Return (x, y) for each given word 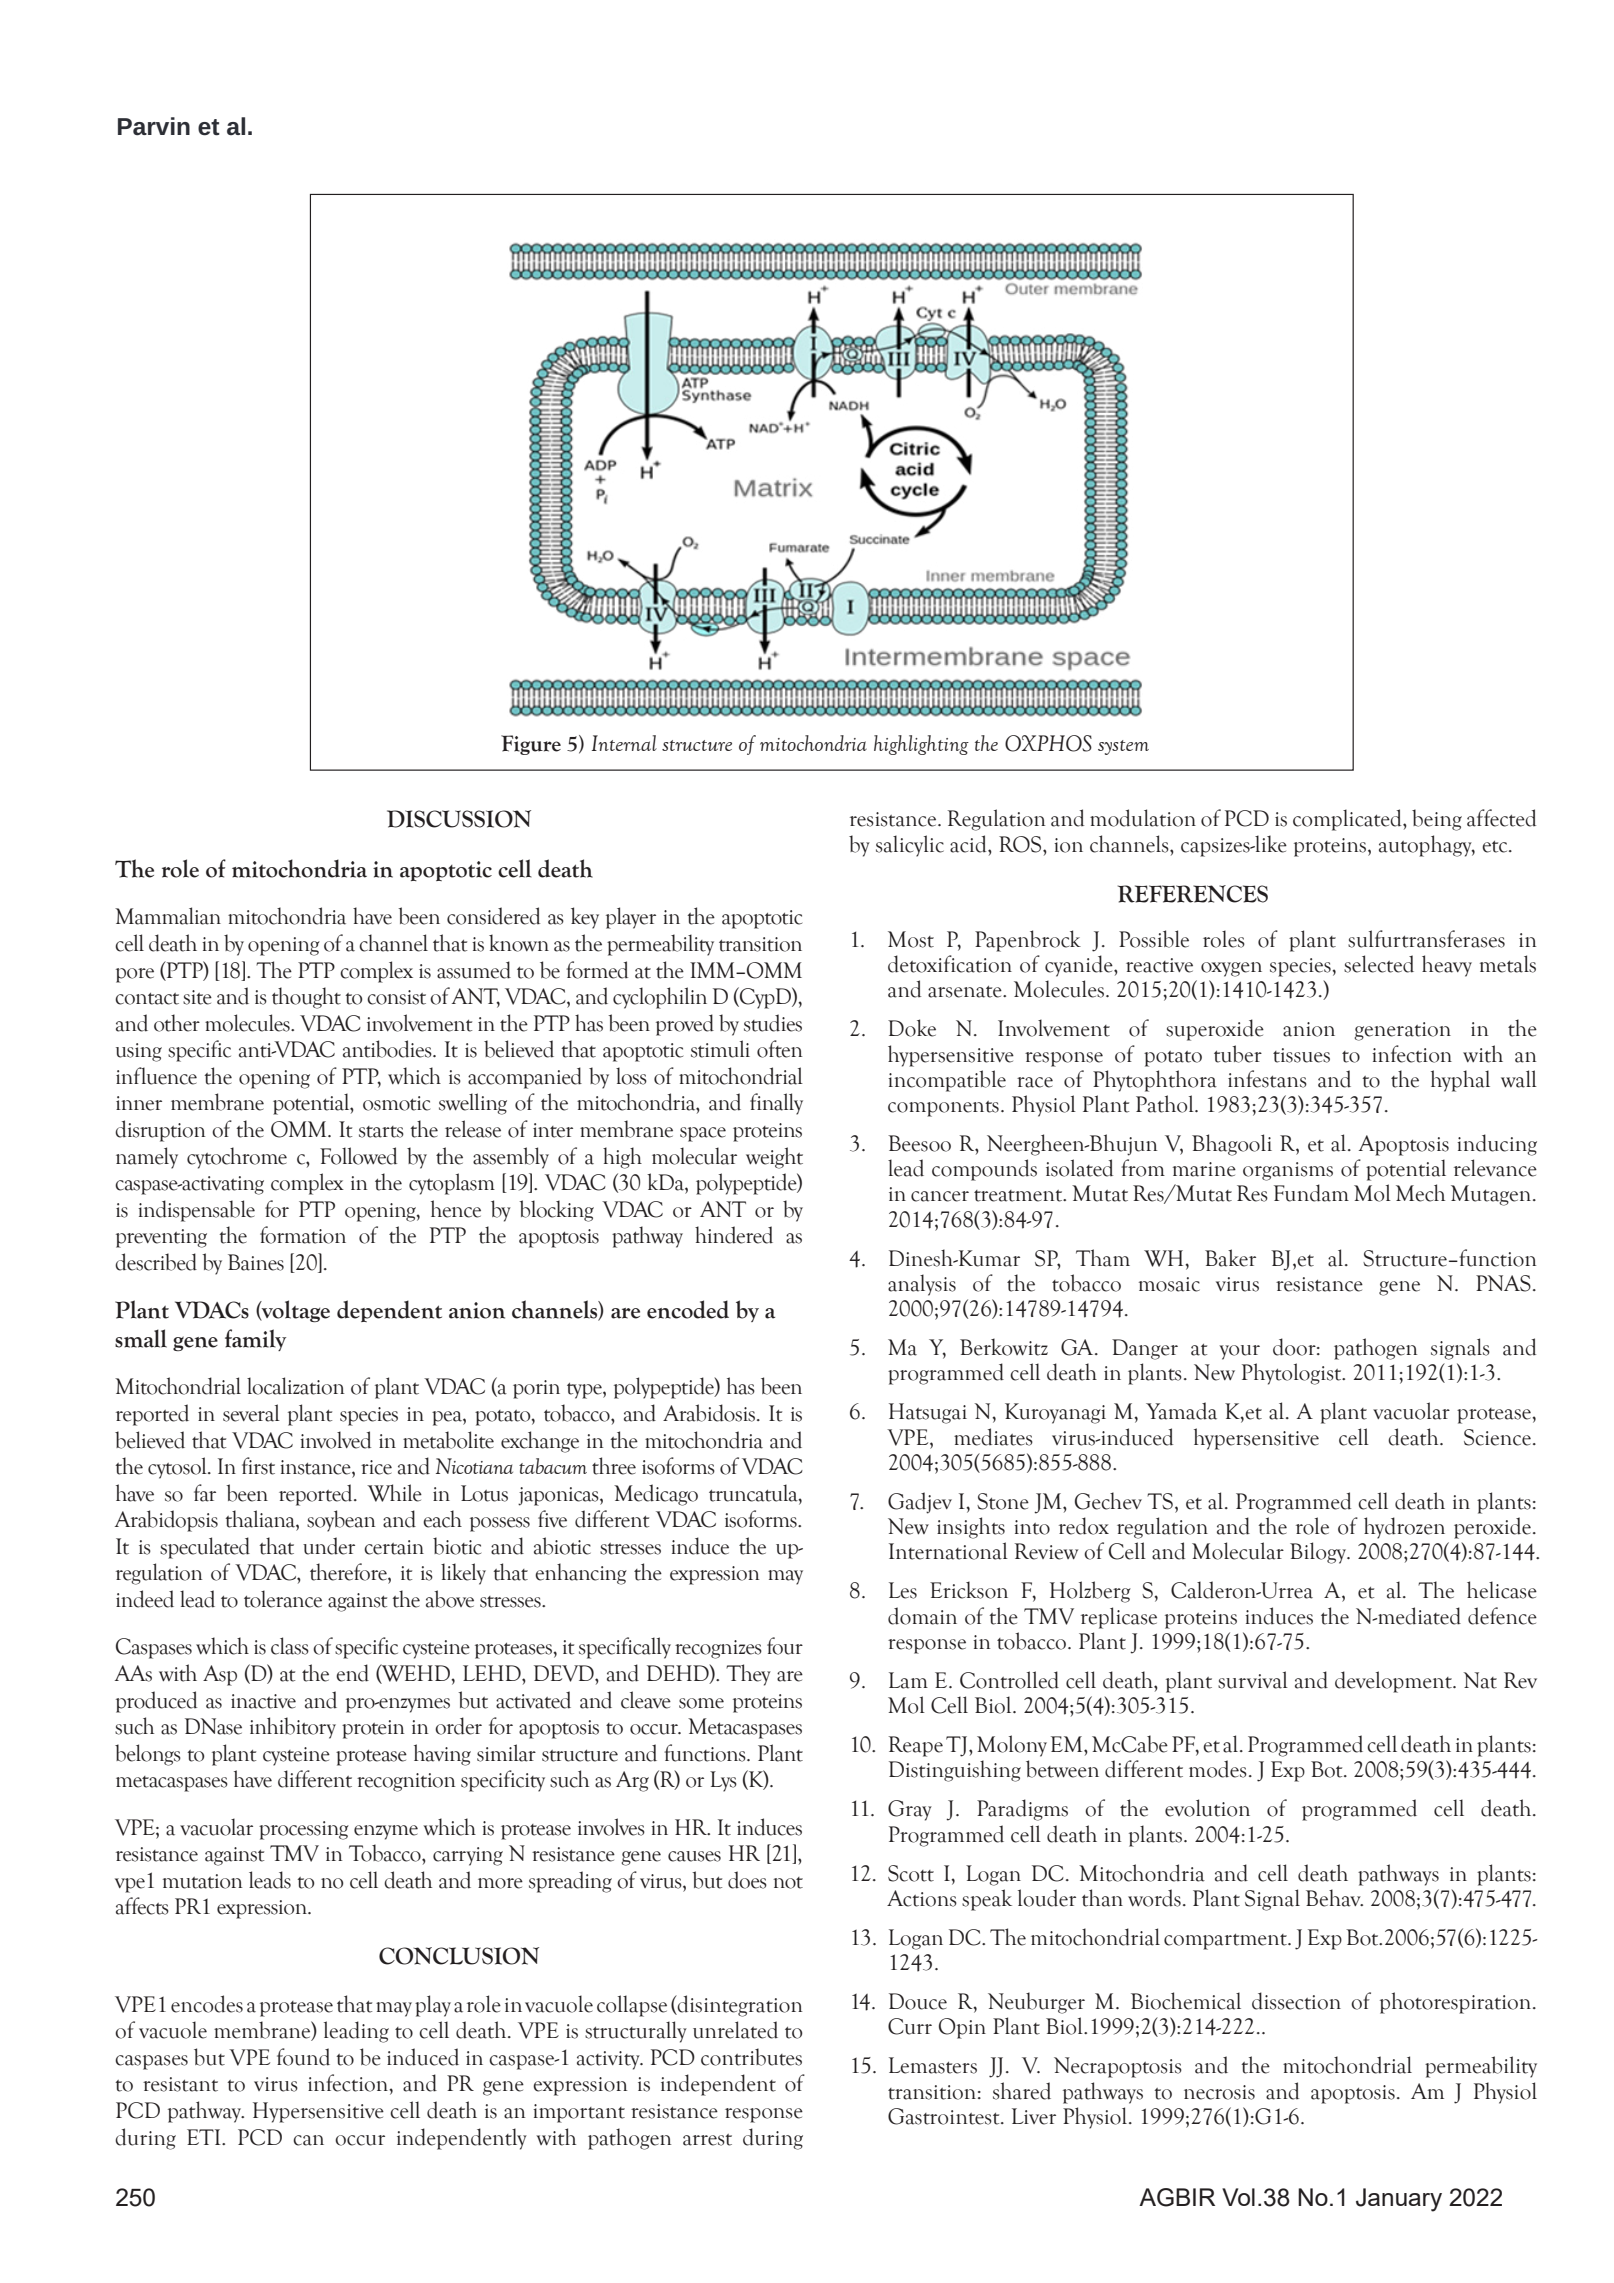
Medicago (656, 1495)
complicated (1348, 820)
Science (1497, 1437)
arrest (707, 2140)
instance (316, 1467)
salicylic (910, 846)
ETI (205, 2137)
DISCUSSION (459, 819)
